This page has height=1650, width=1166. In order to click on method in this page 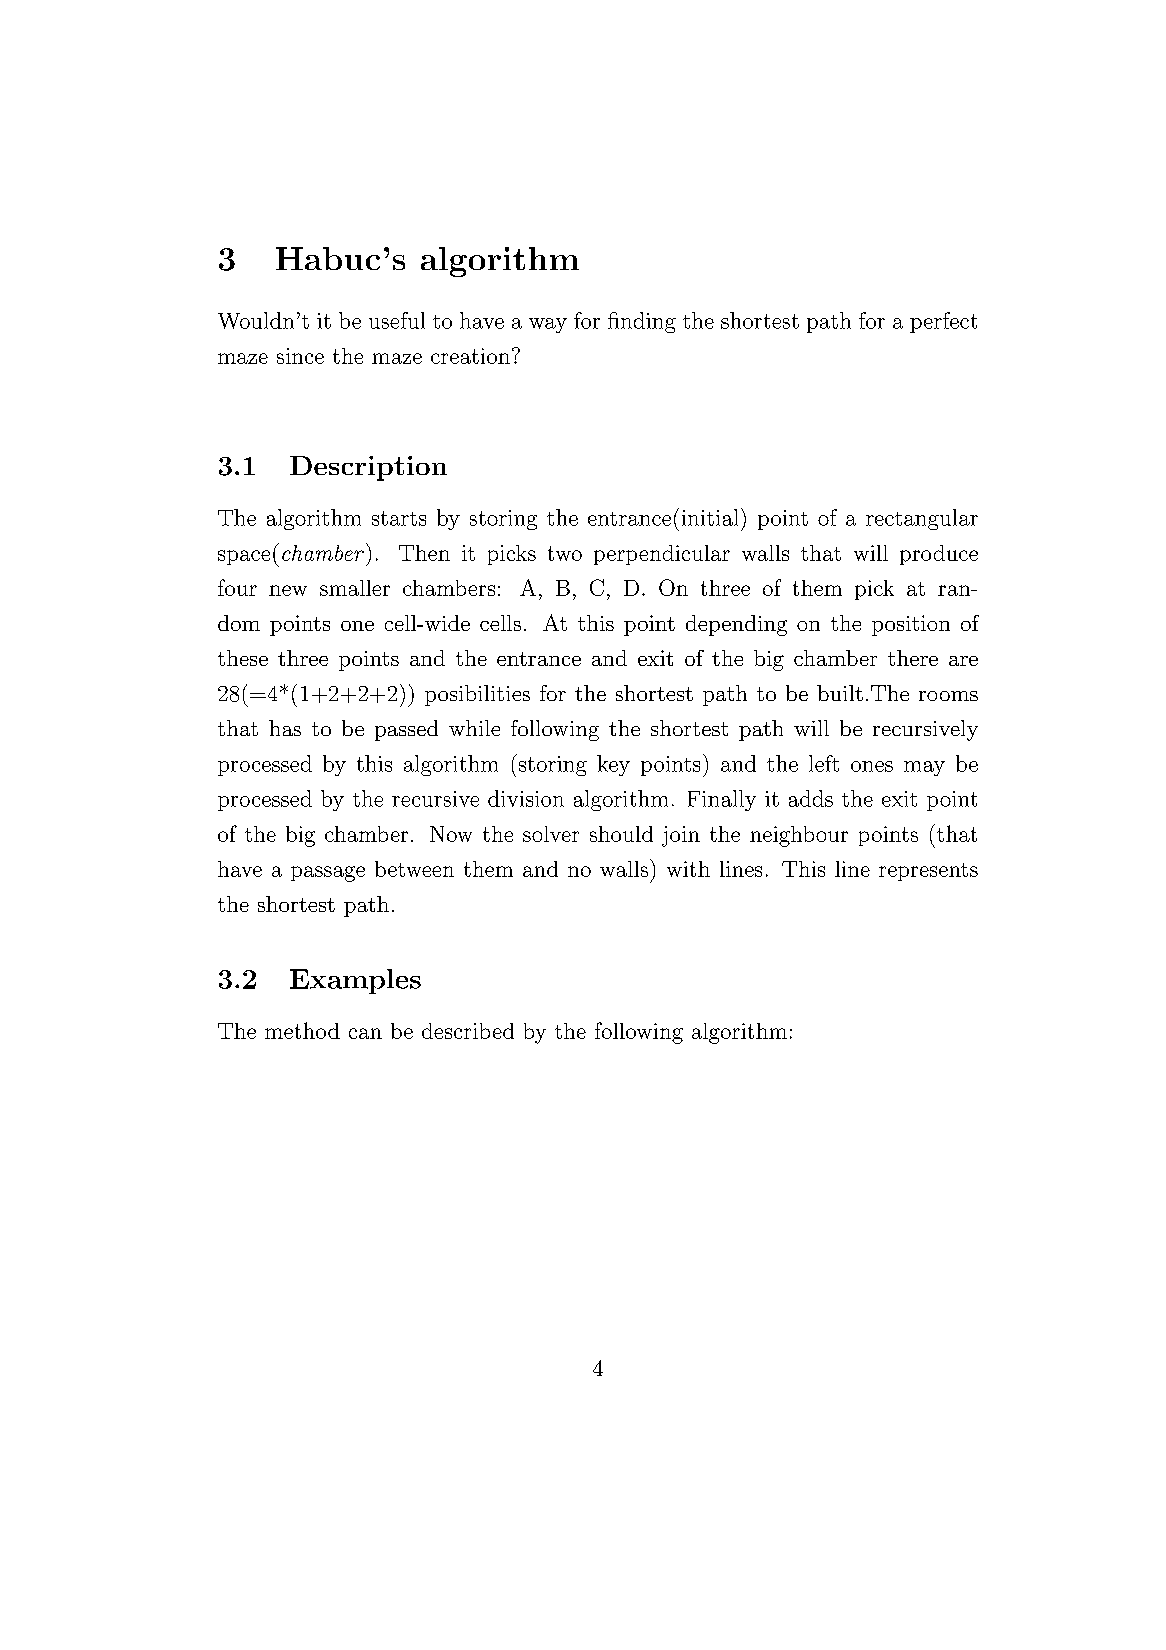, I will do `click(302, 1030)`.
